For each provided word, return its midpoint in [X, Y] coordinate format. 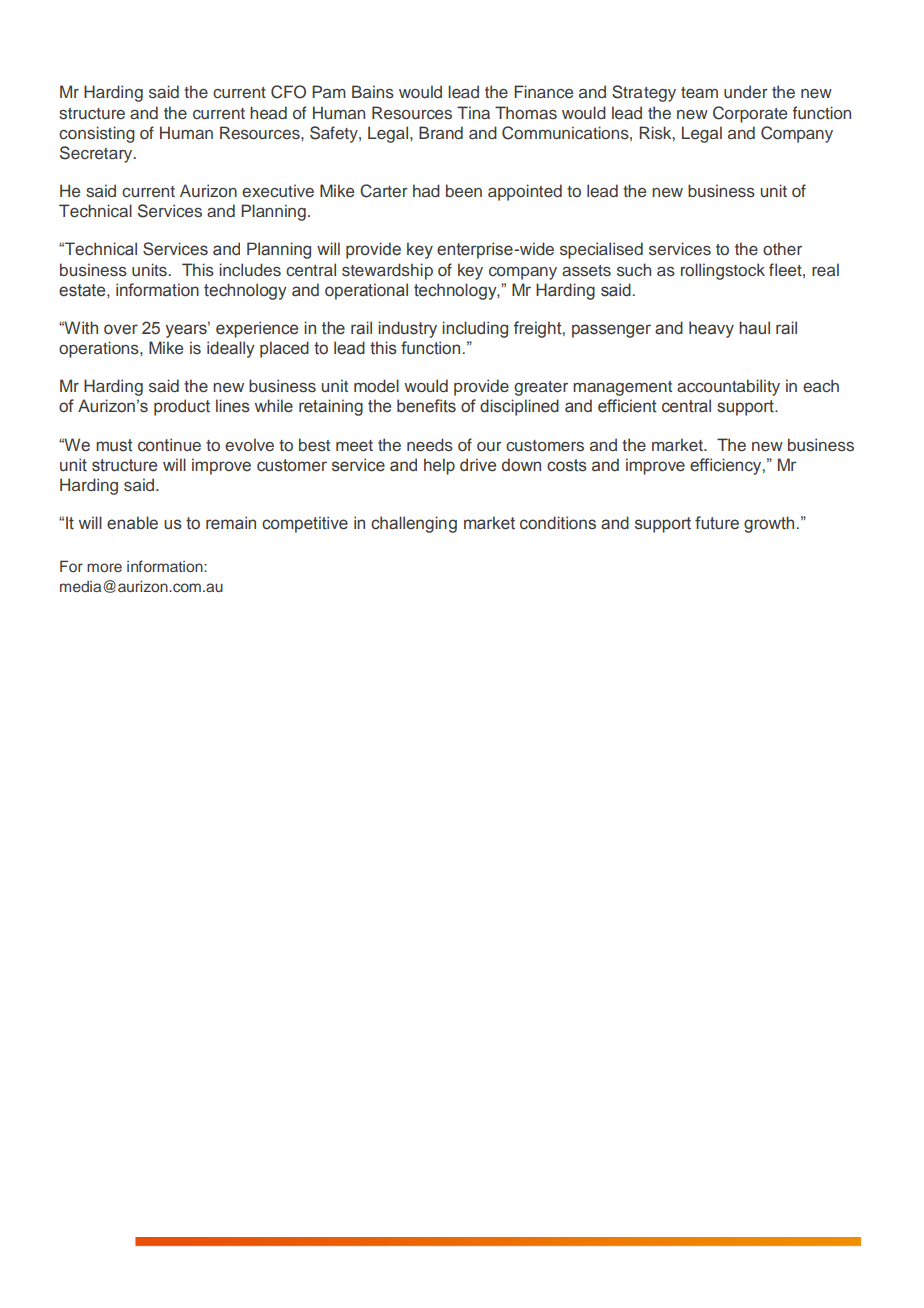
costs [567, 465]
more [104, 567]
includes [250, 269]
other [782, 248]
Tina [473, 112]
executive [278, 191]
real [825, 269]
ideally [231, 349]
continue [169, 445]
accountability [728, 387]
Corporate [750, 114]
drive [478, 465]
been [464, 190]
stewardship [387, 271]
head [268, 112]
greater [541, 388]
